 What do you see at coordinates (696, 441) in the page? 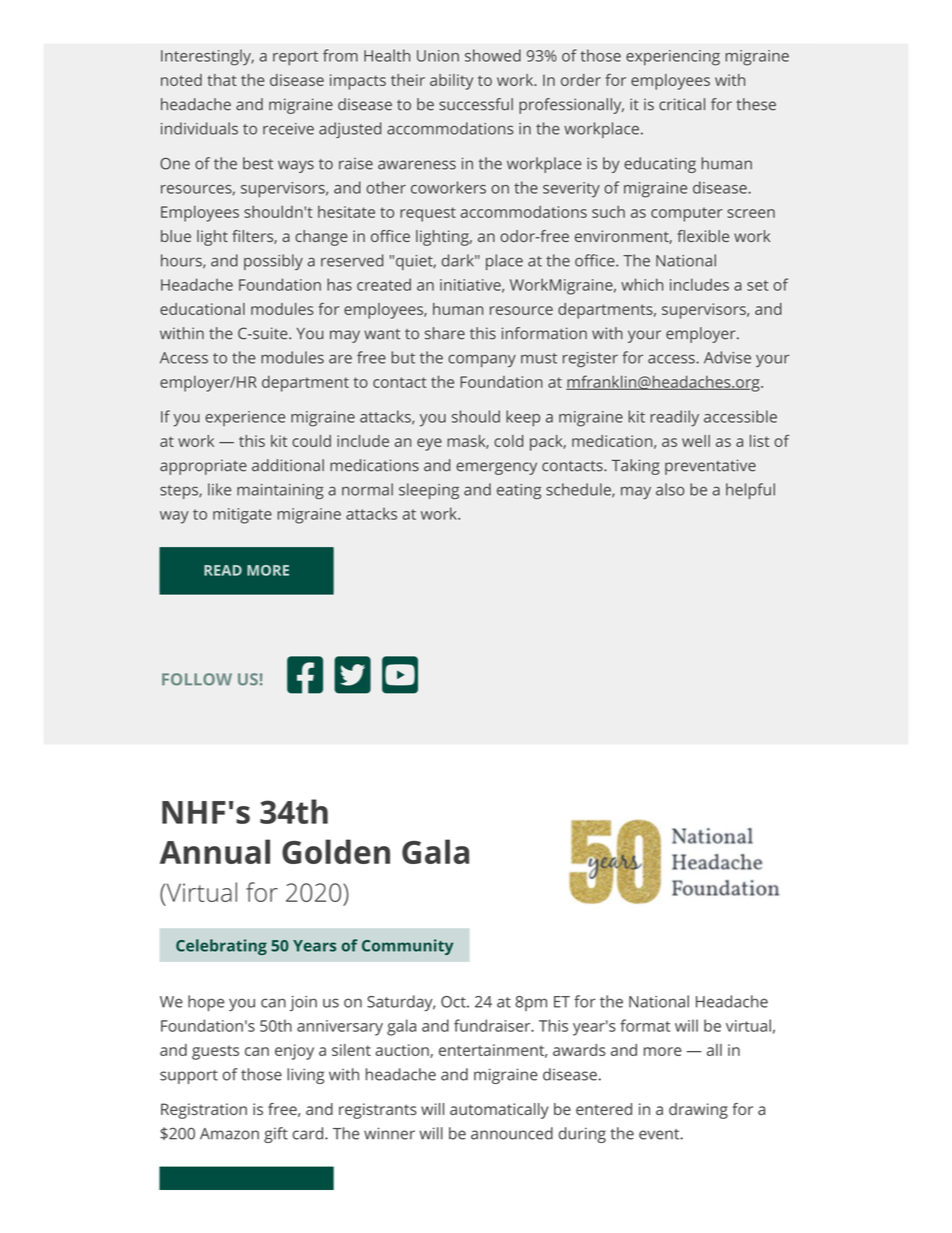
I see `well` at bounding box center [696, 441].
